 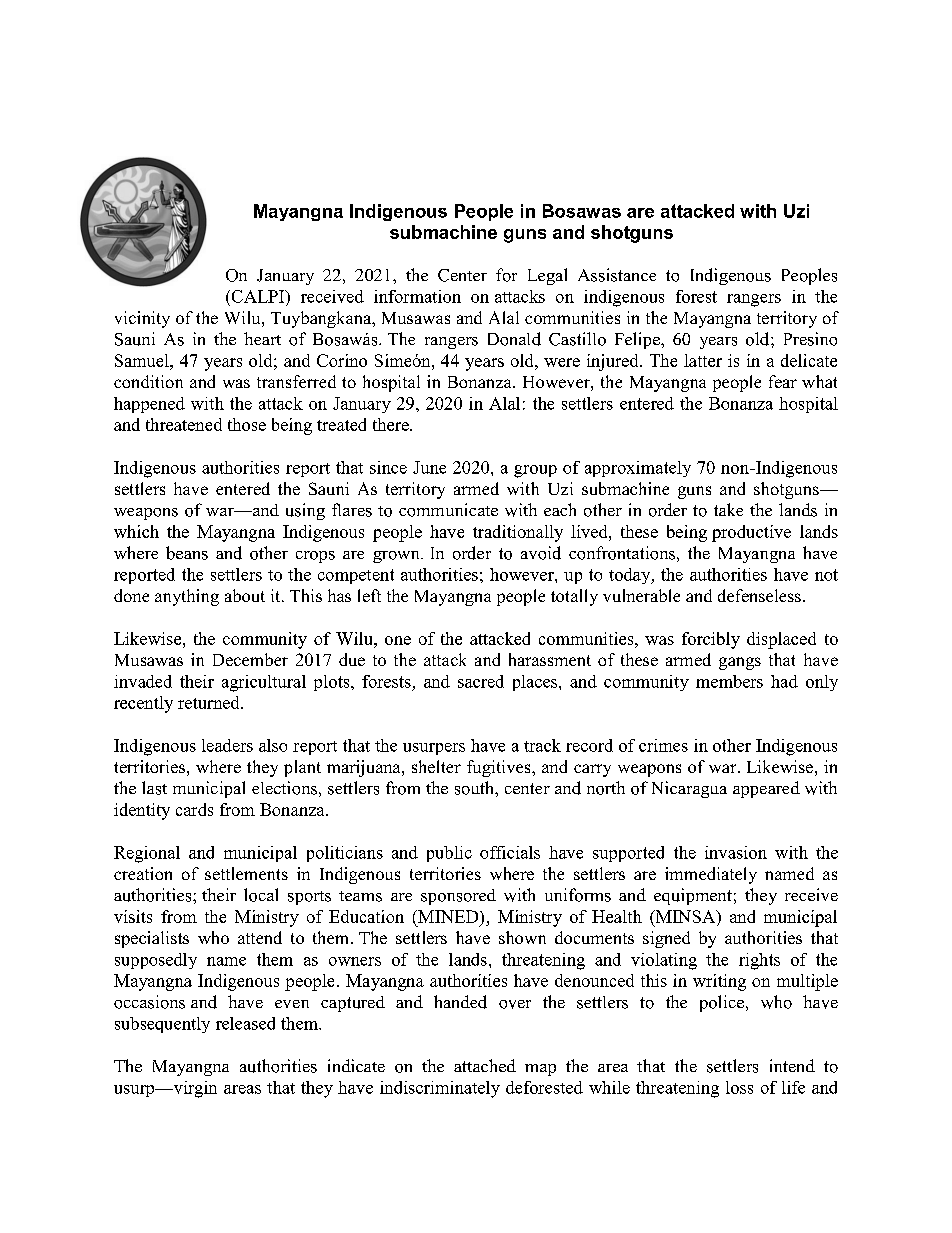 What do you see at coordinates (245, 1023) in the image?
I see `released` at bounding box center [245, 1023].
